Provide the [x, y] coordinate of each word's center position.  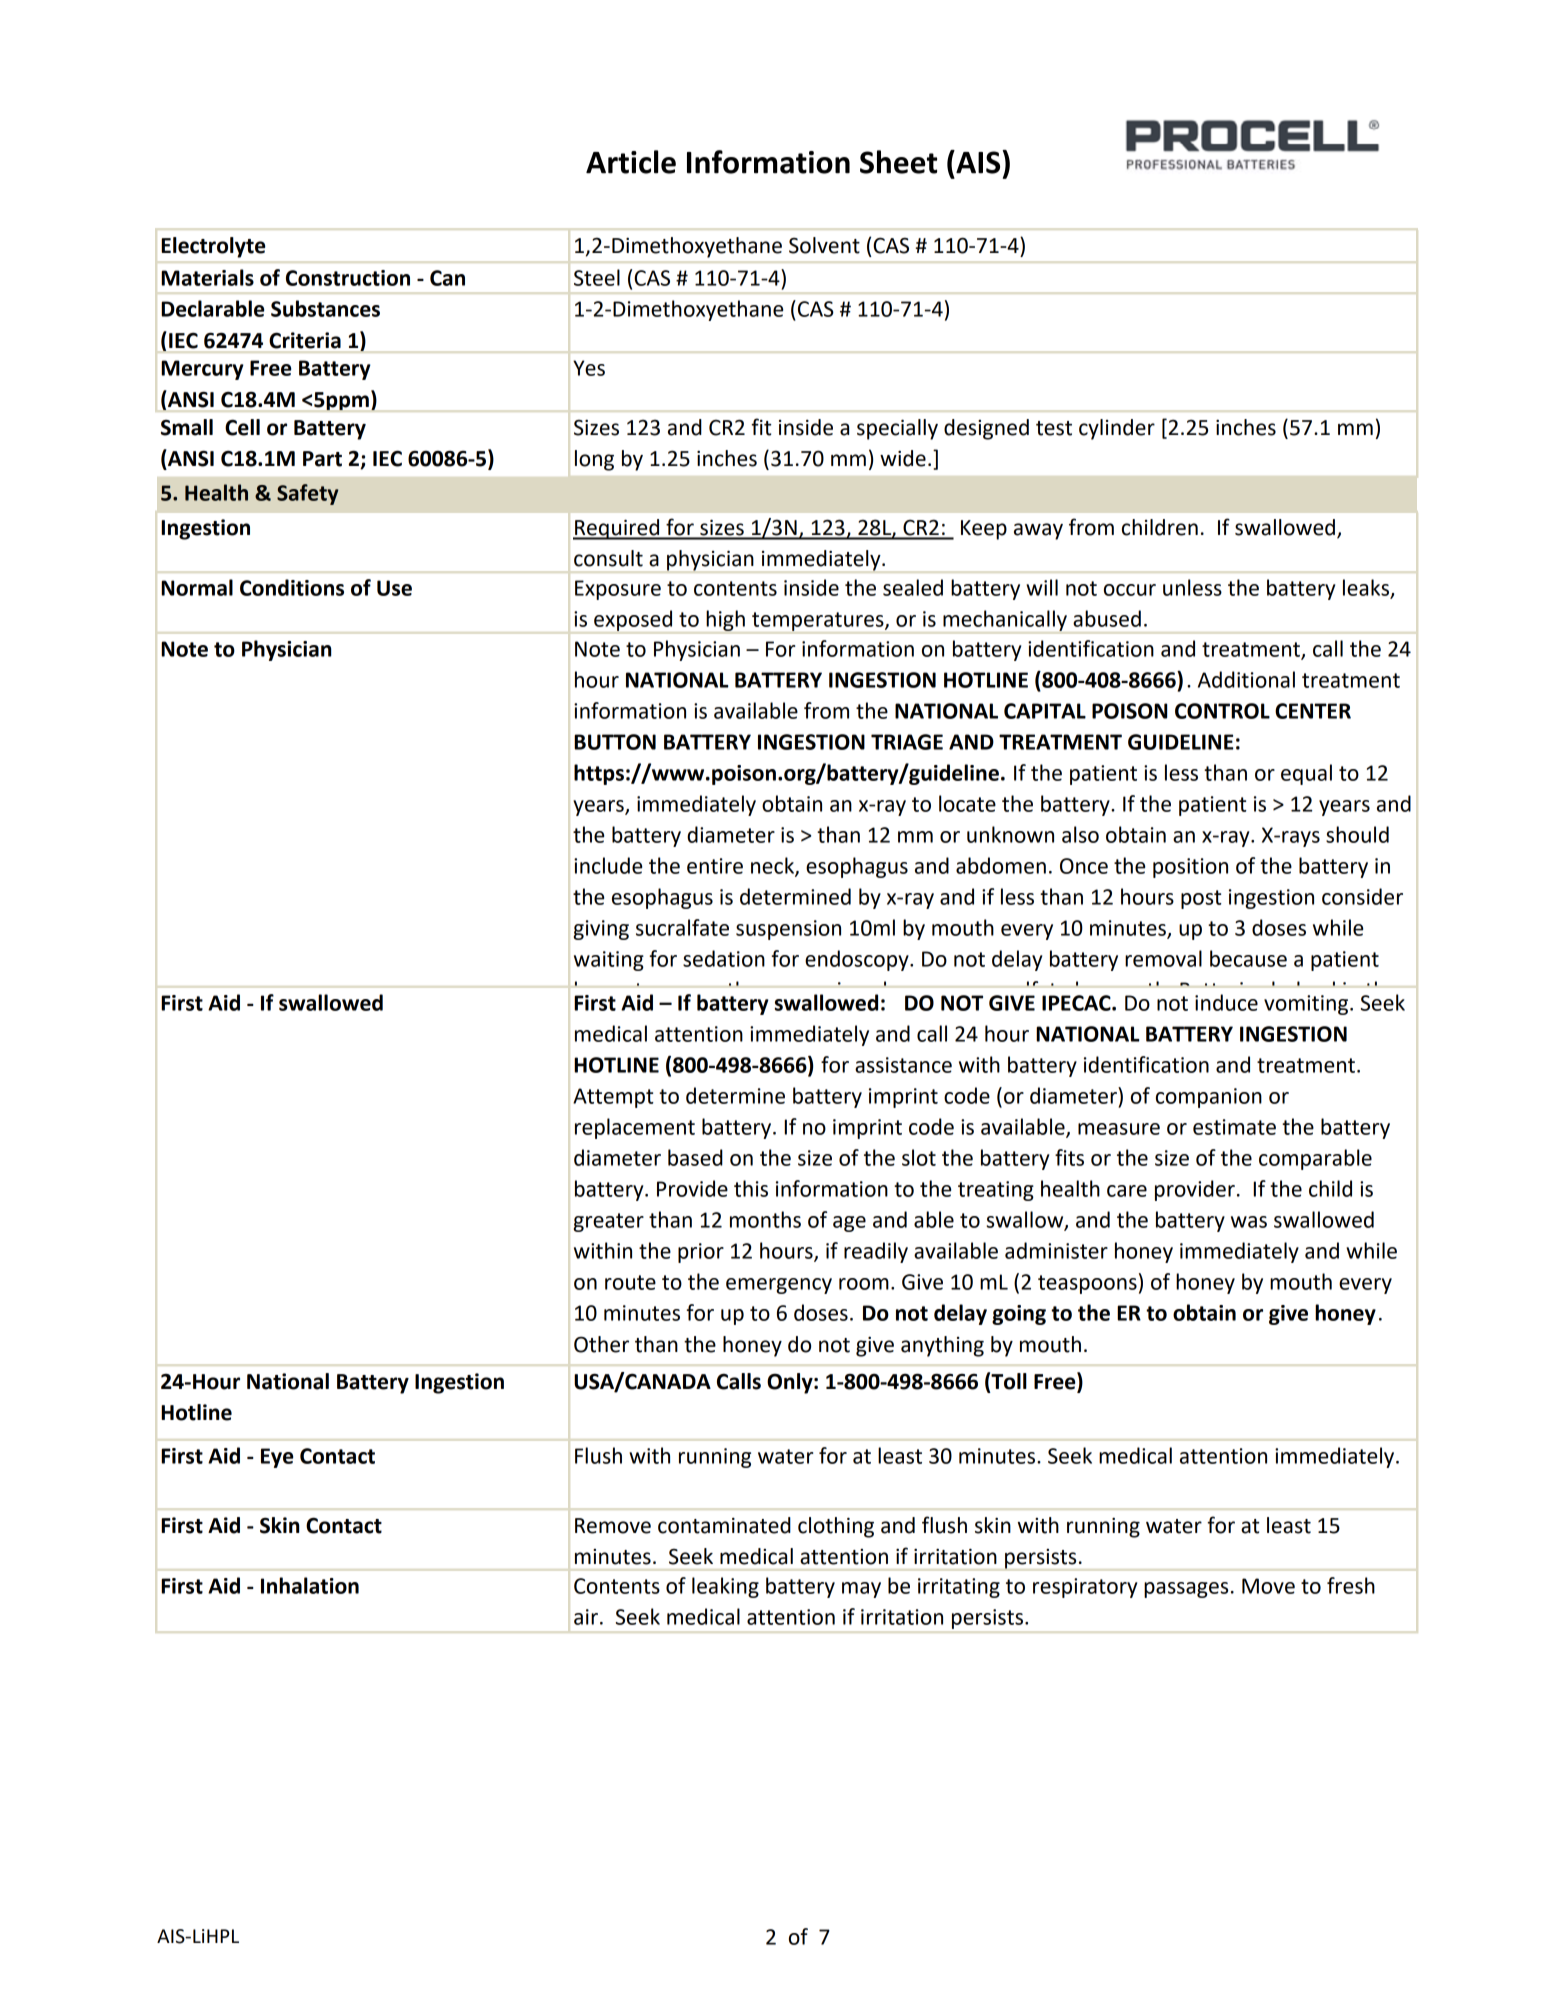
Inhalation [310, 1585]
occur [1130, 590]
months [765, 1219]
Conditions [292, 587]
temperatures [819, 621]
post [1201, 899]
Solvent [824, 245]
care [1127, 1191]
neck [773, 866]
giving [601, 930]
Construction [348, 278]
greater [609, 1222]
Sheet [898, 162]
